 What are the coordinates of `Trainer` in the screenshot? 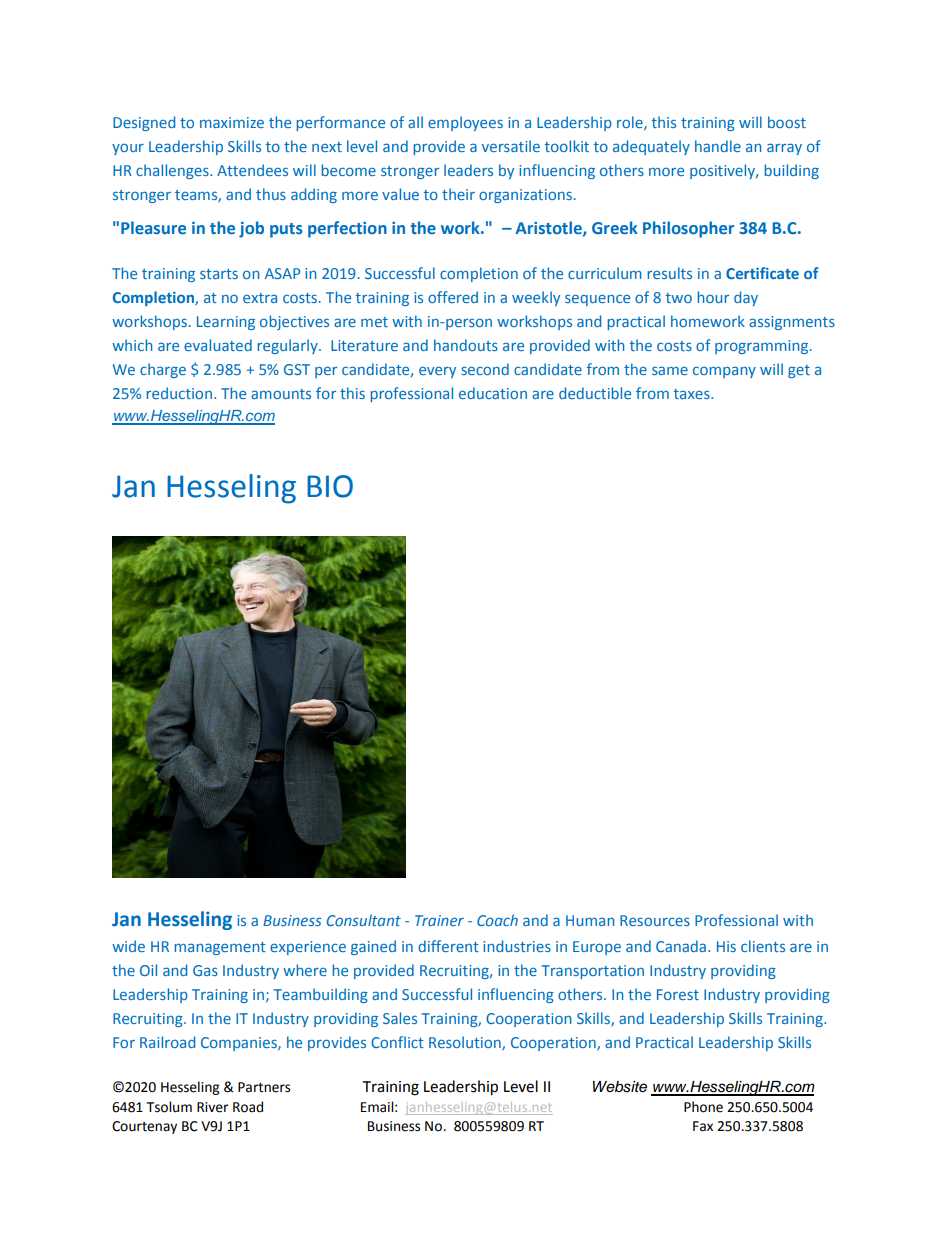 It's located at (439, 920).
